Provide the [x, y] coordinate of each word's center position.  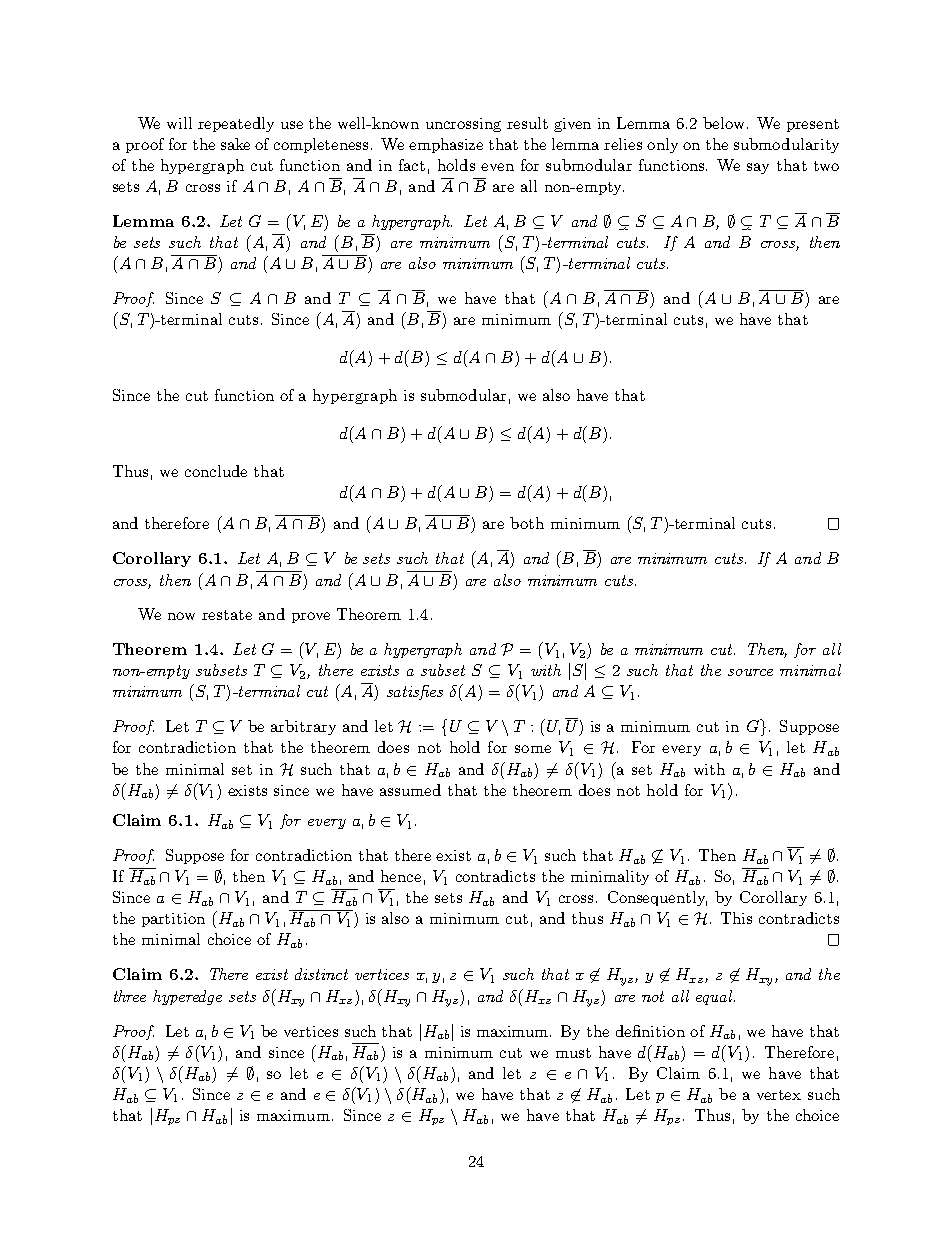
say [758, 168]
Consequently [657, 898]
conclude [216, 471]
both [527, 523]
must [573, 1053]
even [497, 167]
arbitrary [303, 727]
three [130, 996]
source [750, 672]
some [533, 749]
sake [235, 144]
